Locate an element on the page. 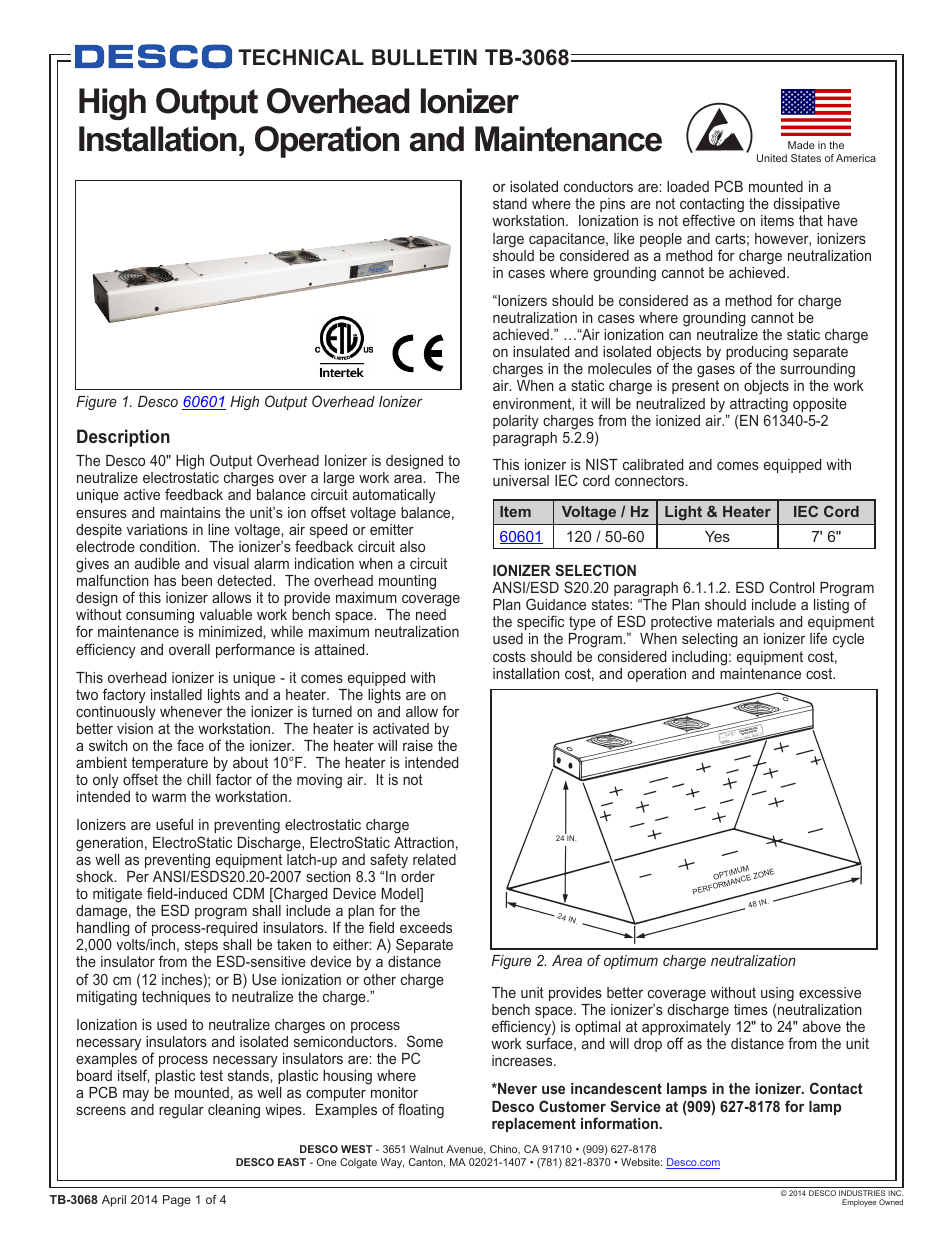  Description is located at coordinates (123, 438).
